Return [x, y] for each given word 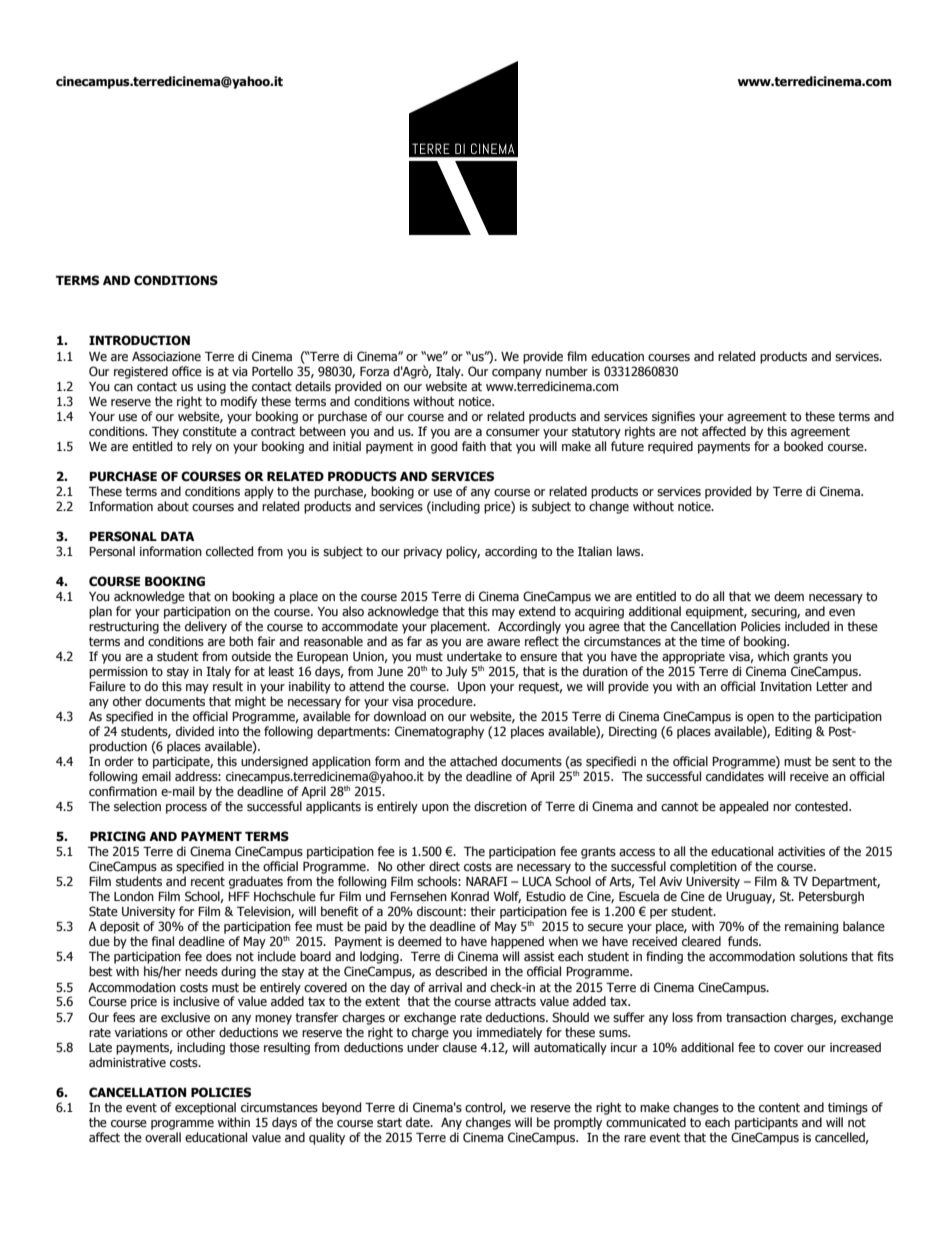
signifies [673, 417]
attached [473, 761]
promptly [578, 1123]
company [517, 374]
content [779, 1107]
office [187, 371]
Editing [793, 732]
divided [195, 731]
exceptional [205, 1108]
